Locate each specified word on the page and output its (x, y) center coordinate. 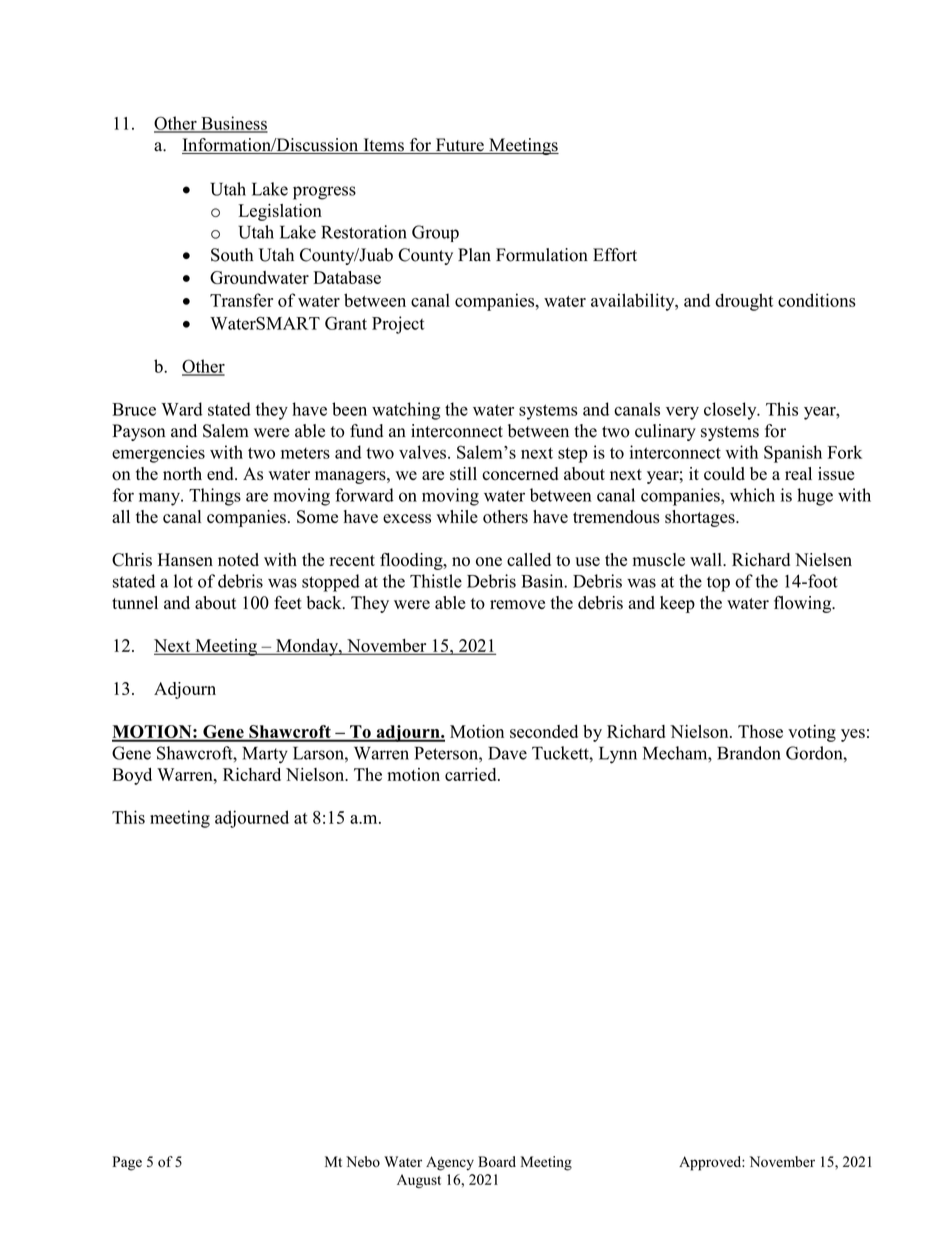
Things (215, 497)
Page (127, 1163)
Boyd (132, 776)
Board (497, 1161)
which (752, 495)
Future (459, 146)
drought (744, 302)
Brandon (749, 753)
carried (472, 774)
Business (233, 124)
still (463, 474)
